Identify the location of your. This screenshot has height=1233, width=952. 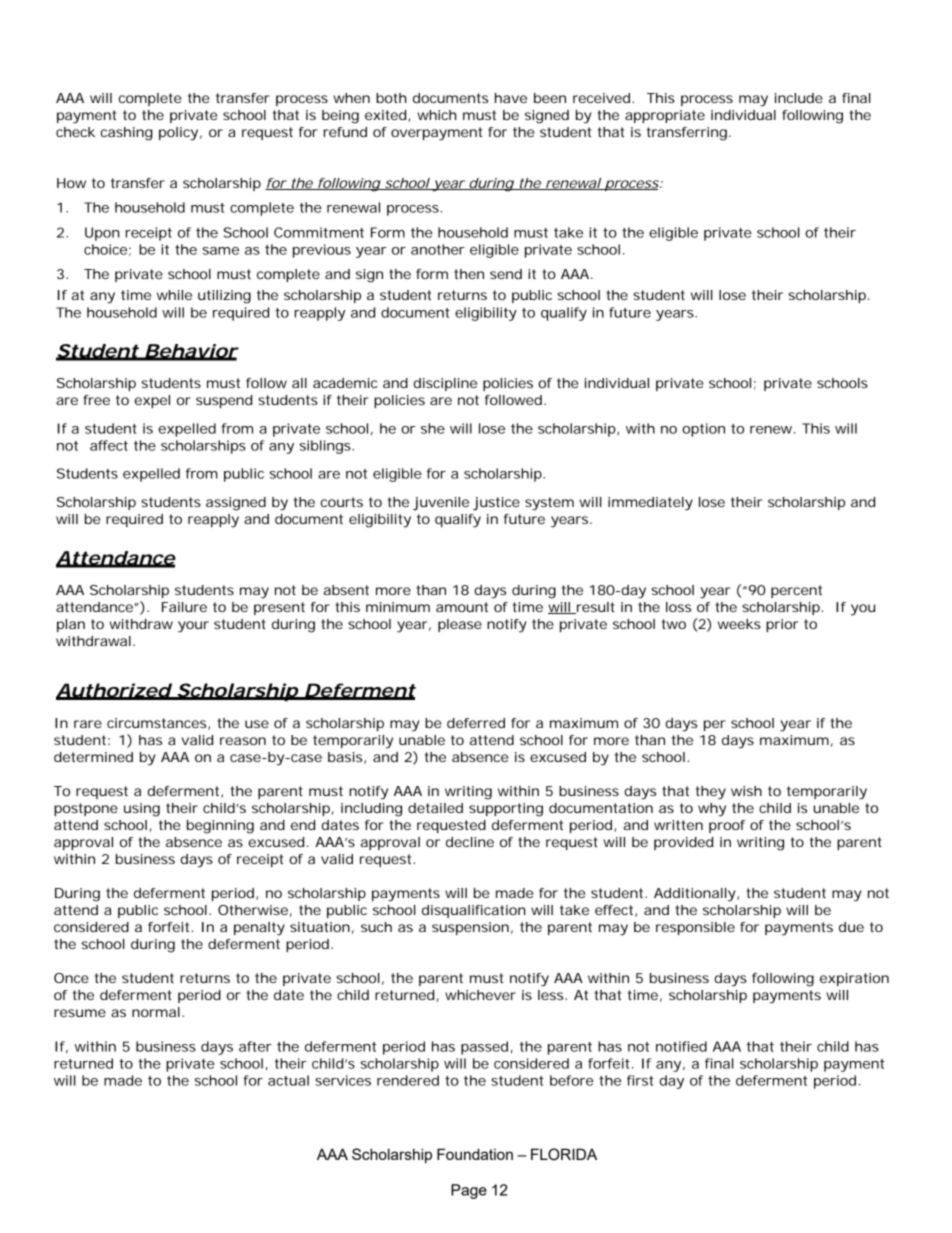
(193, 627).
